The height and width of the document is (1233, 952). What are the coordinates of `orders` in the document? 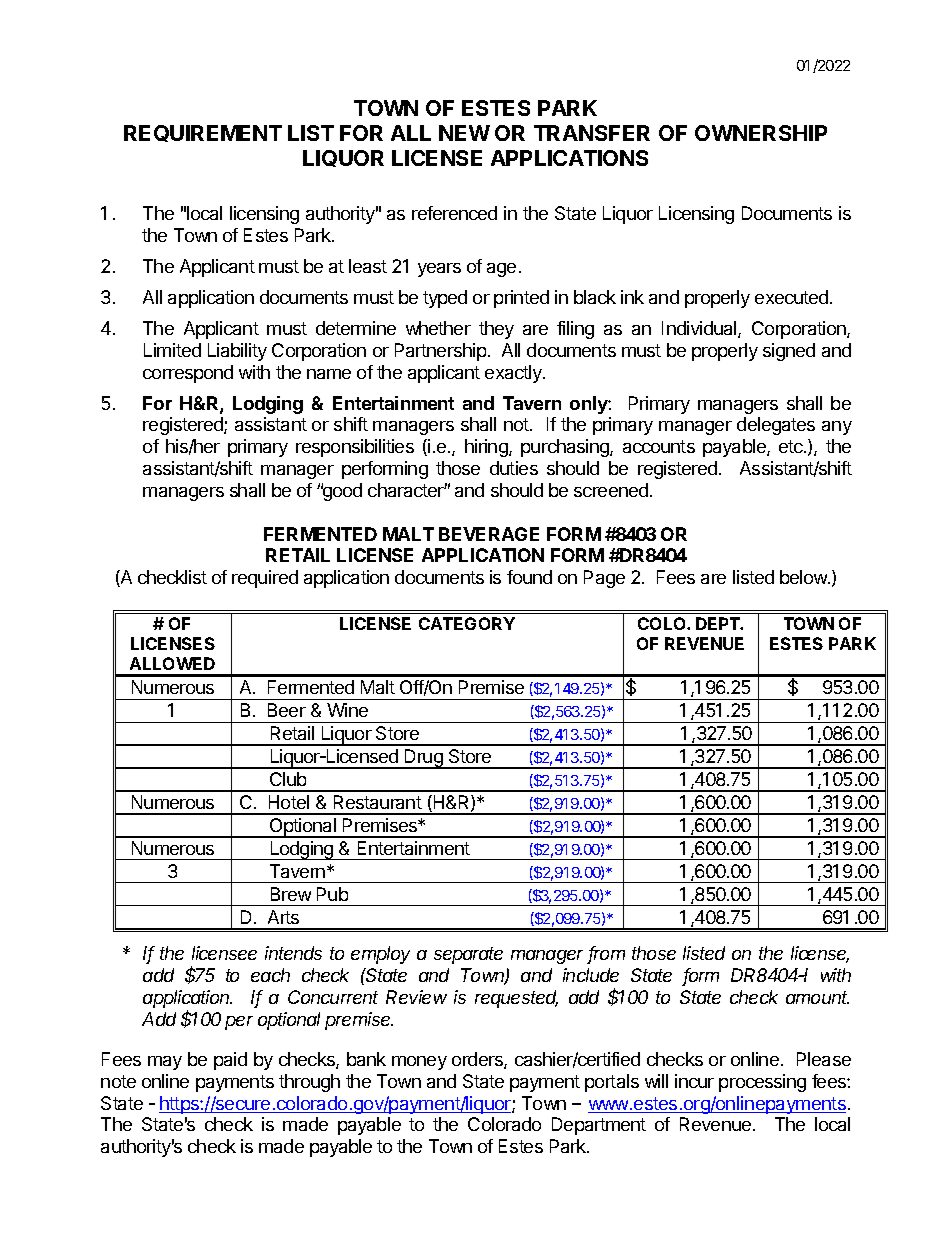 It's located at (478, 1060).
